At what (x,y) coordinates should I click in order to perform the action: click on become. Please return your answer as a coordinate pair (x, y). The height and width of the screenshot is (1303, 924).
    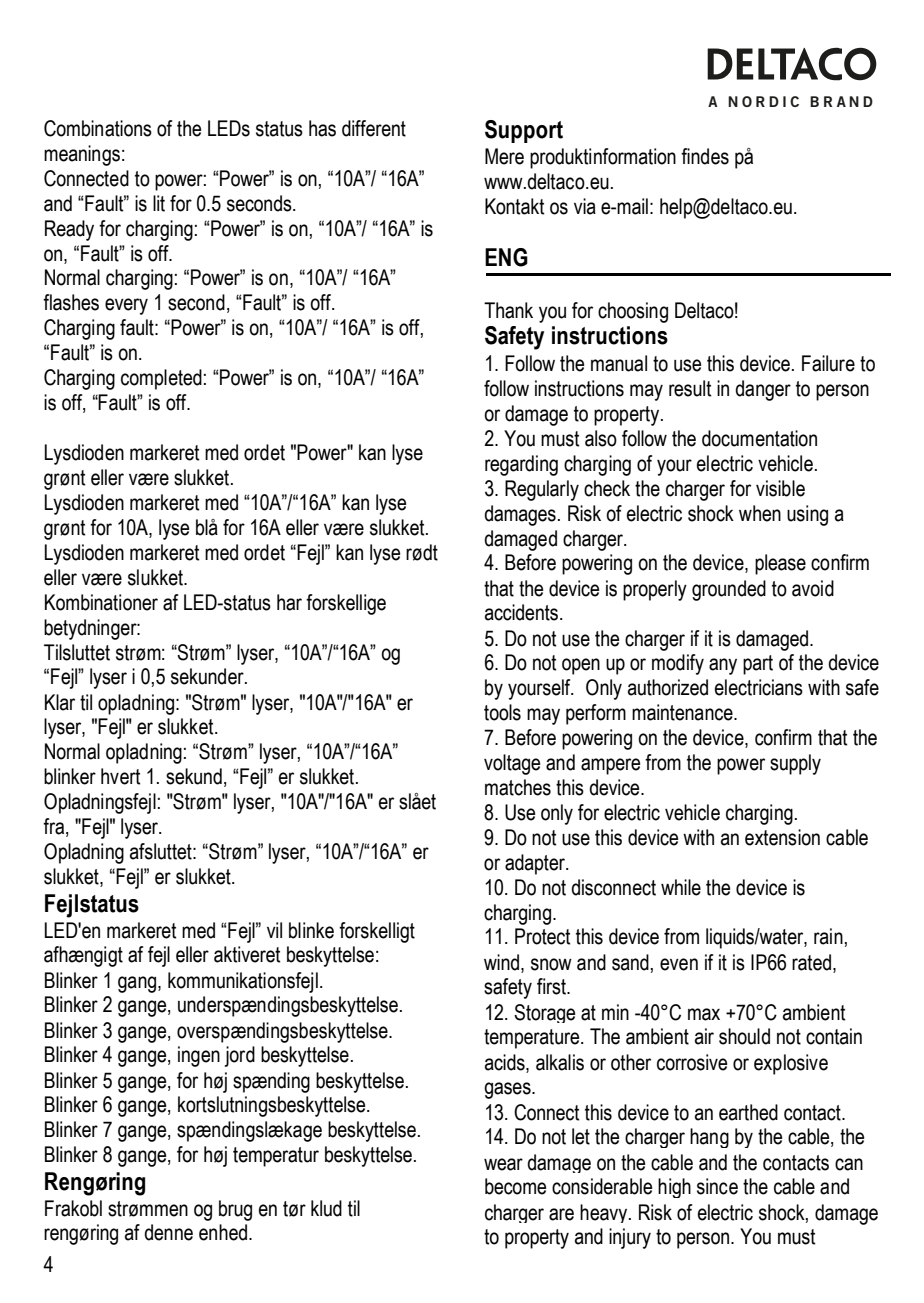
    Looking at the image, I should click on (515, 1186).
